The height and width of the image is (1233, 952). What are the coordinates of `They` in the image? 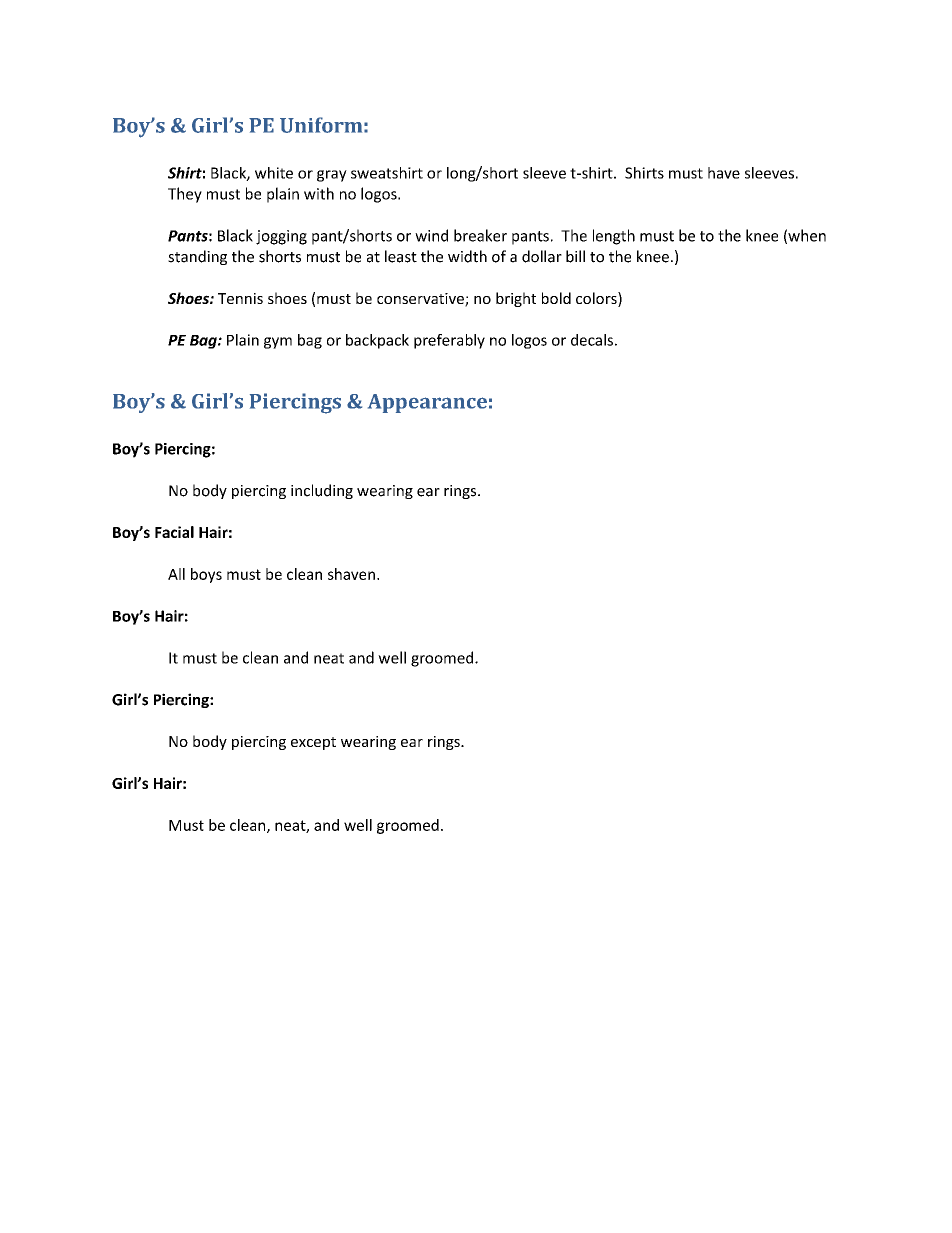 It's located at (185, 195).
